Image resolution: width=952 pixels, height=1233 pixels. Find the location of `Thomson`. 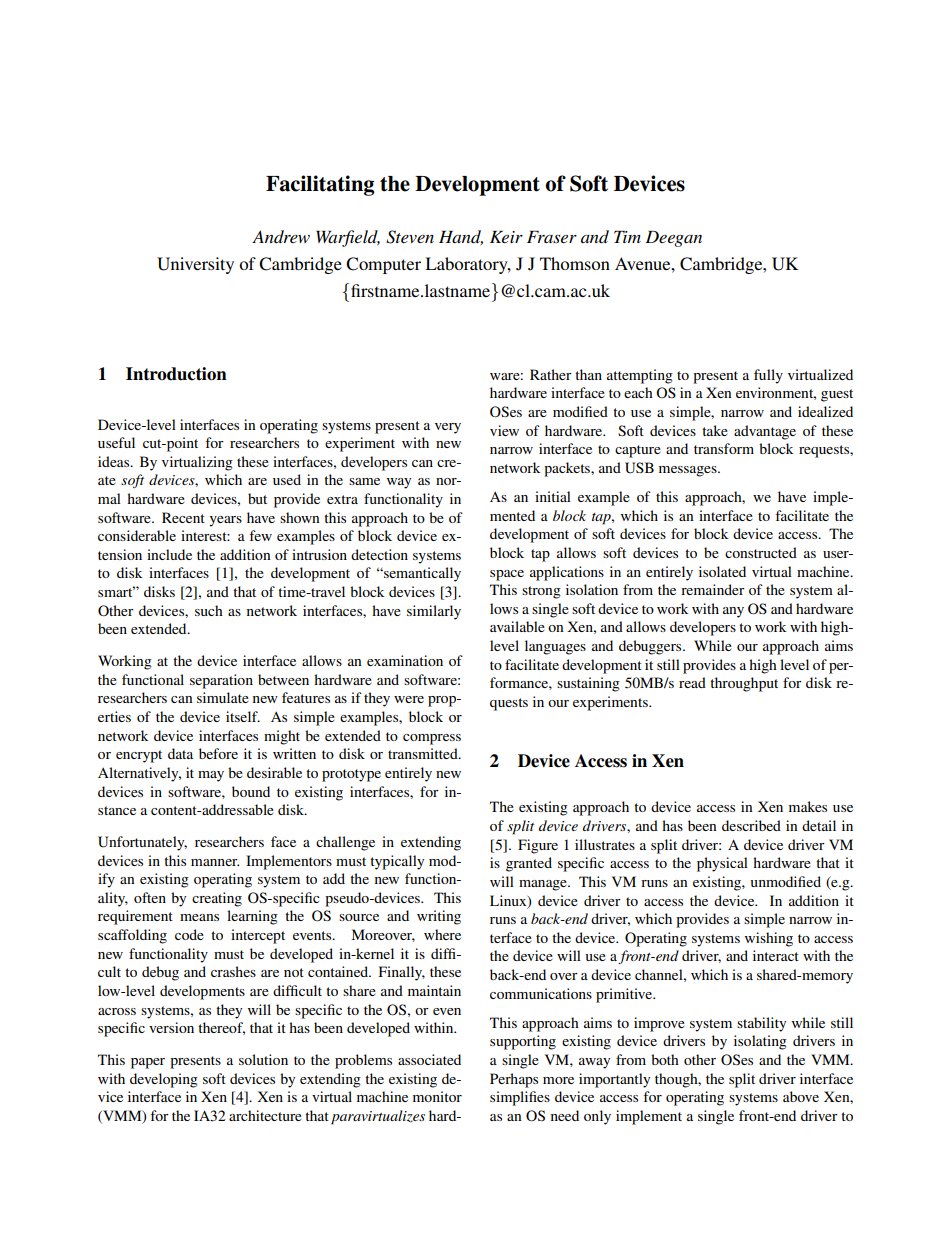

Thomson is located at coordinates (575, 263).
